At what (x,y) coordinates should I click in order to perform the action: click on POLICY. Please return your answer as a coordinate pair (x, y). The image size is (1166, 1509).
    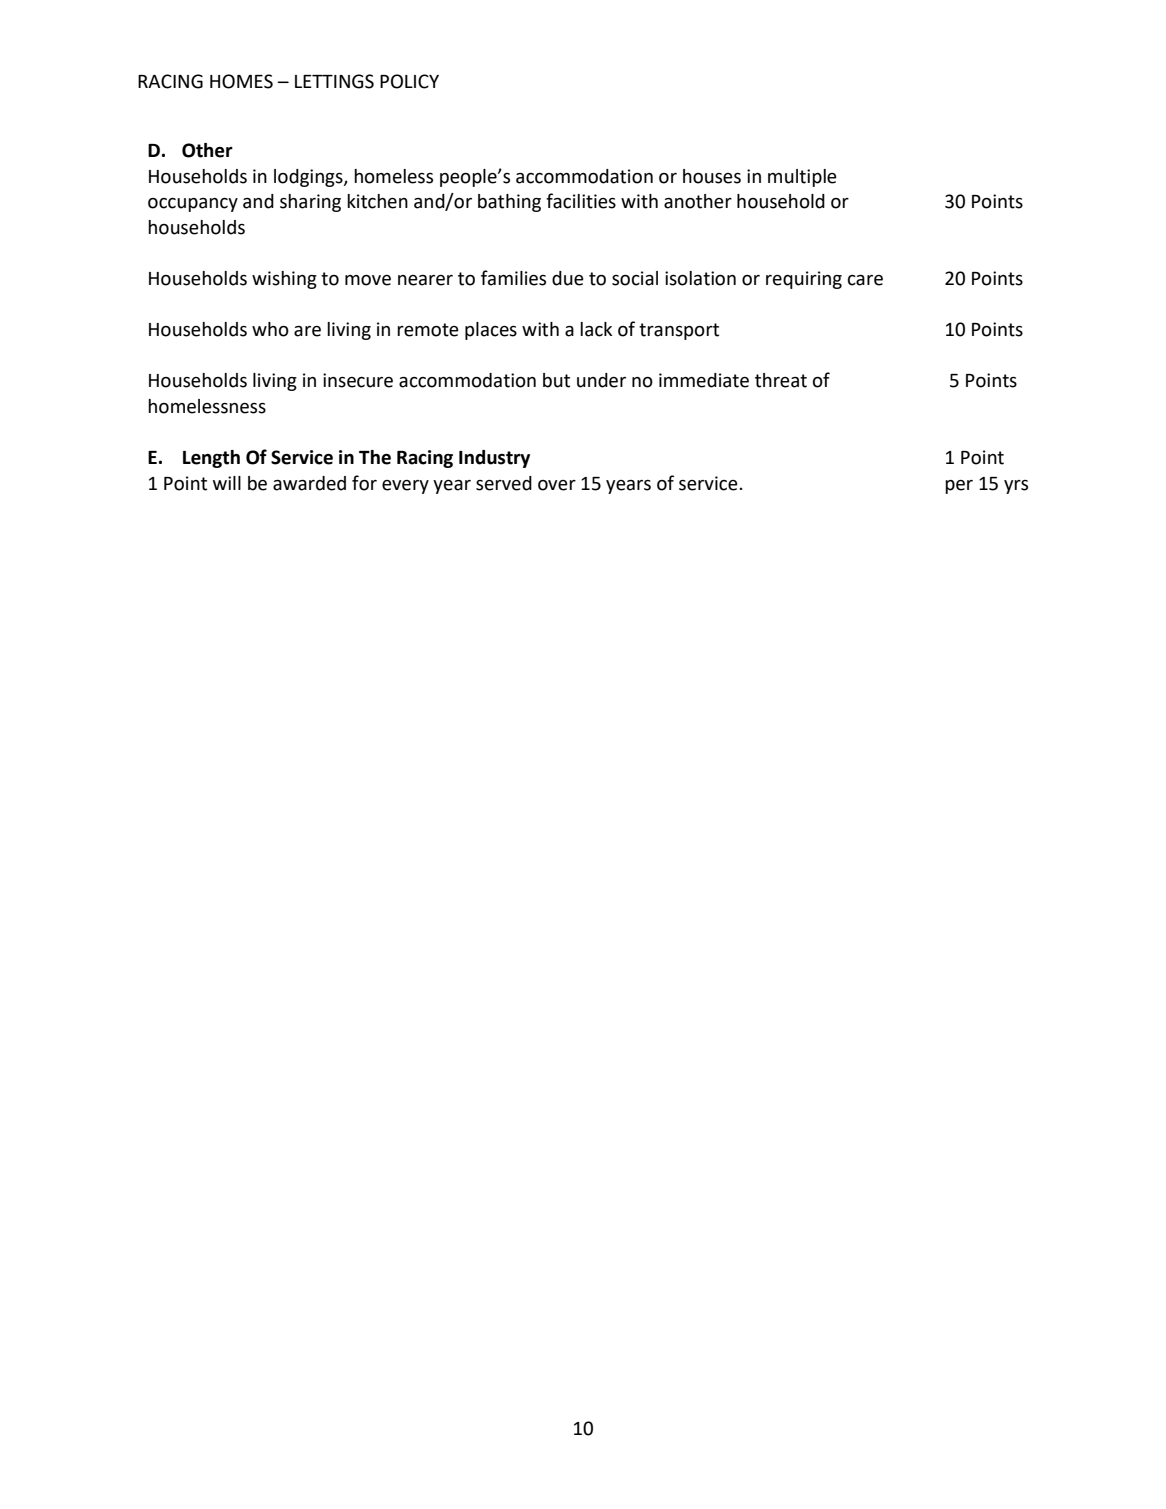
    Looking at the image, I should click on (409, 81).
